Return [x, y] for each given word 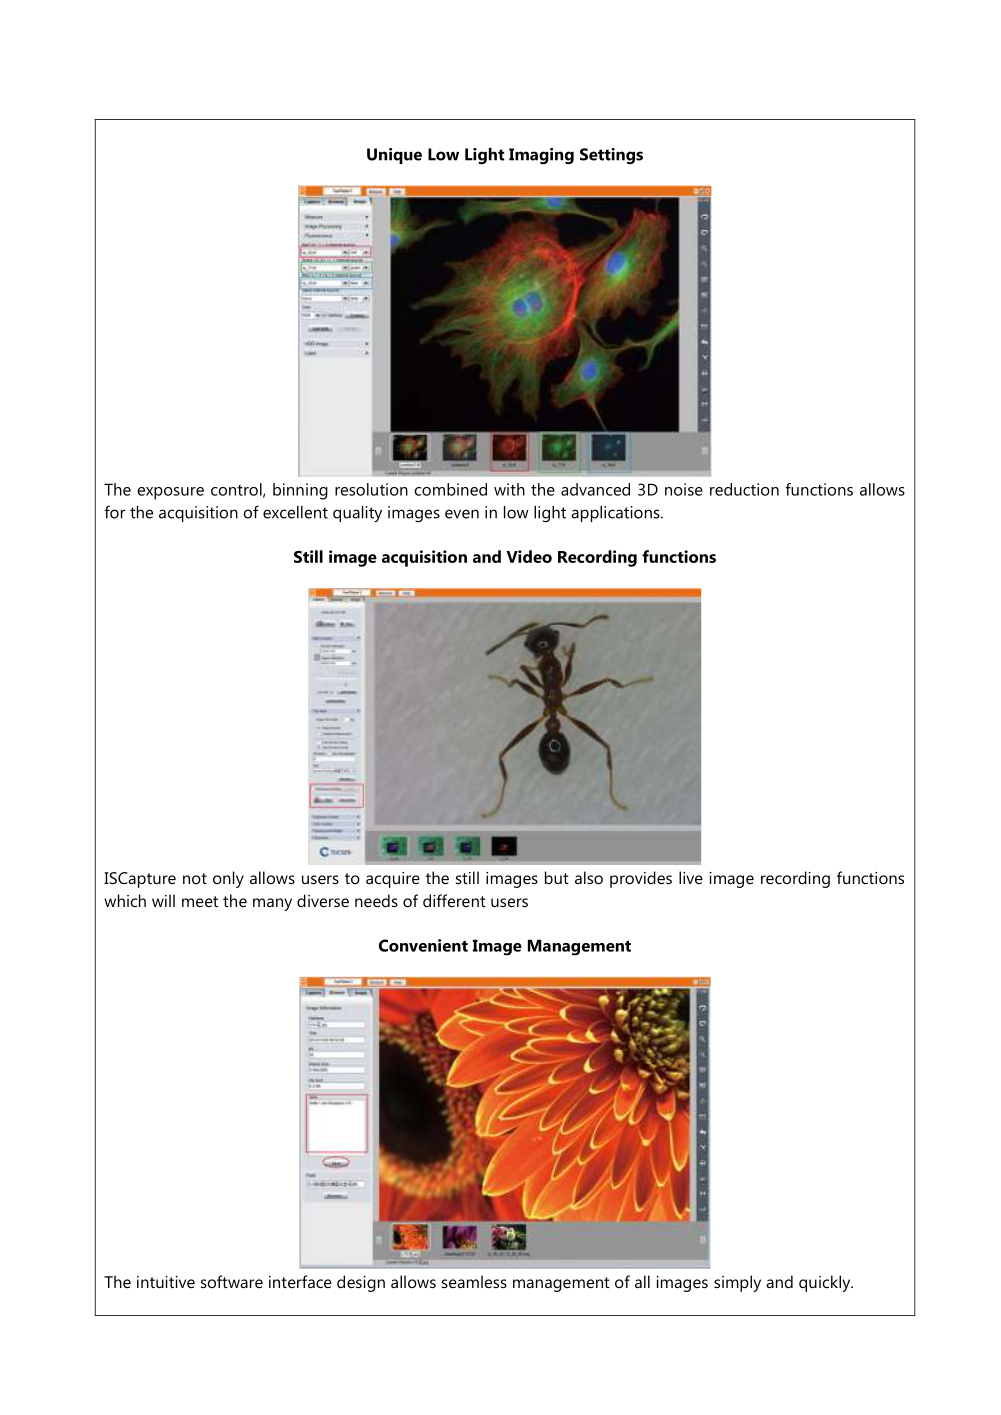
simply [737, 1283]
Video [529, 556]
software [232, 1281]
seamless [474, 1281]
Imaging [541, 156]
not [195, 878]
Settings [611, 156]
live [691, 877]
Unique [394, 156]
